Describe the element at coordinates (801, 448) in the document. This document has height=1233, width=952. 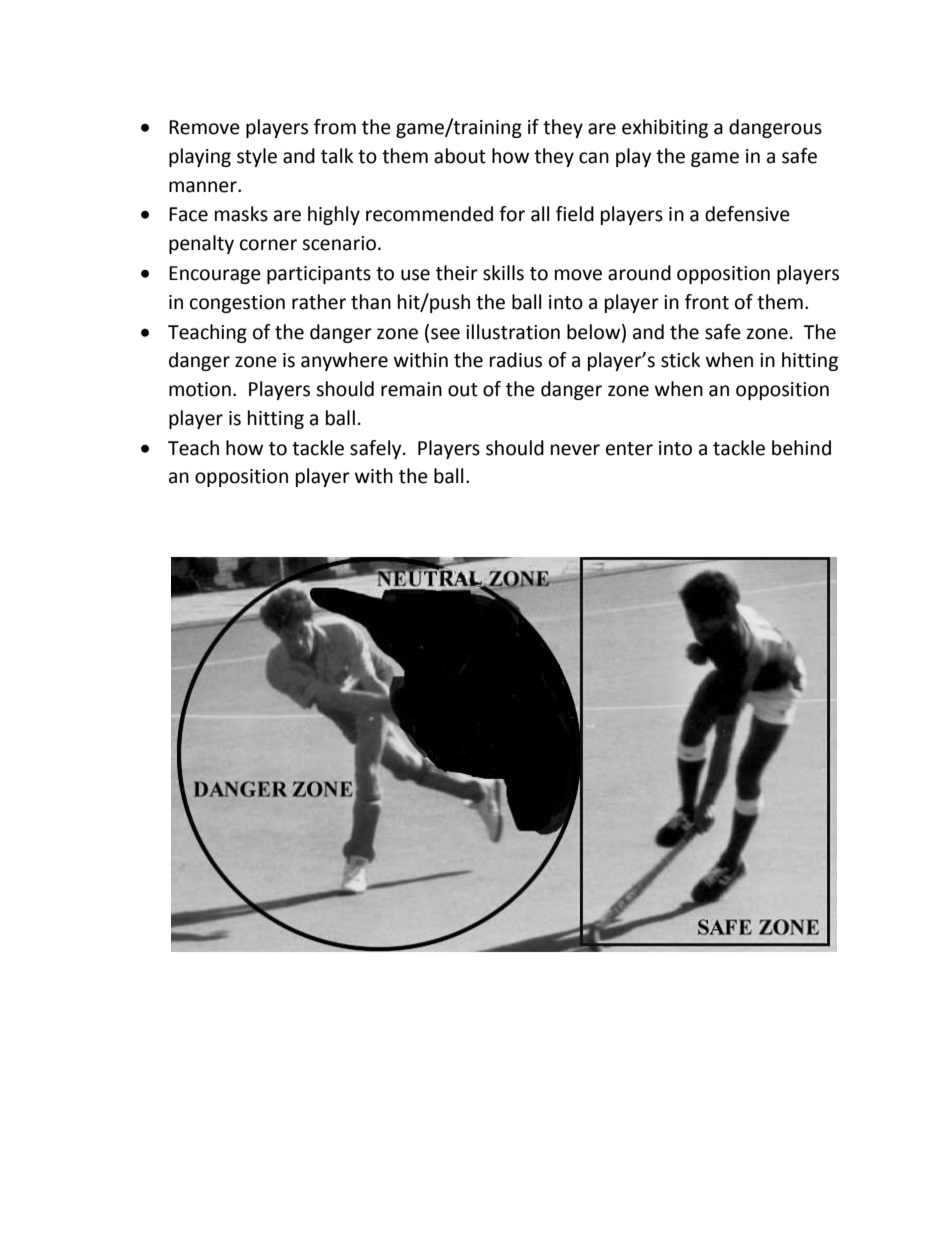
I see `behind` at that location.
